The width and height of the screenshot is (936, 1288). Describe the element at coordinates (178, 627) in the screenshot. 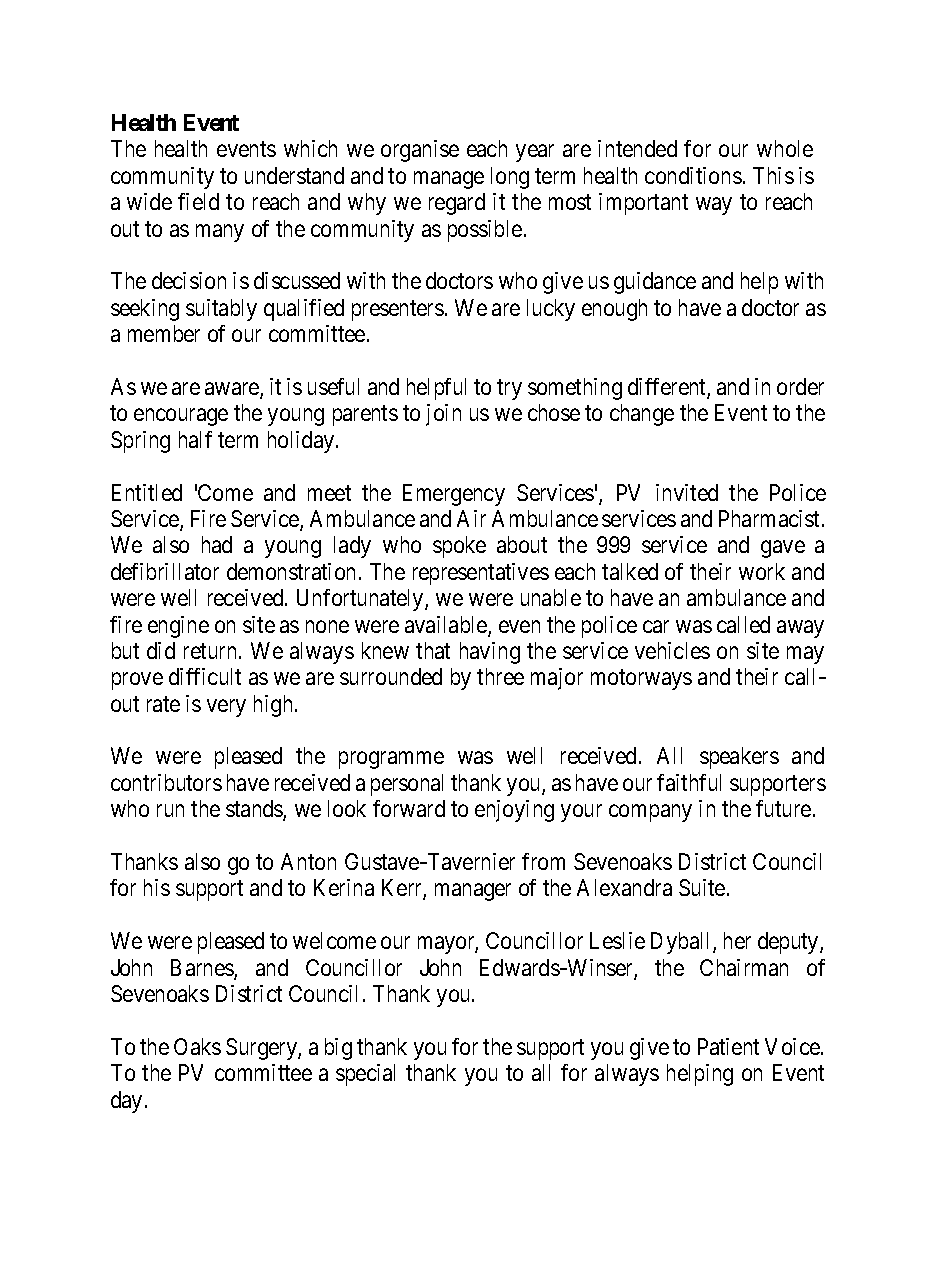

I see `engine` at that location.
